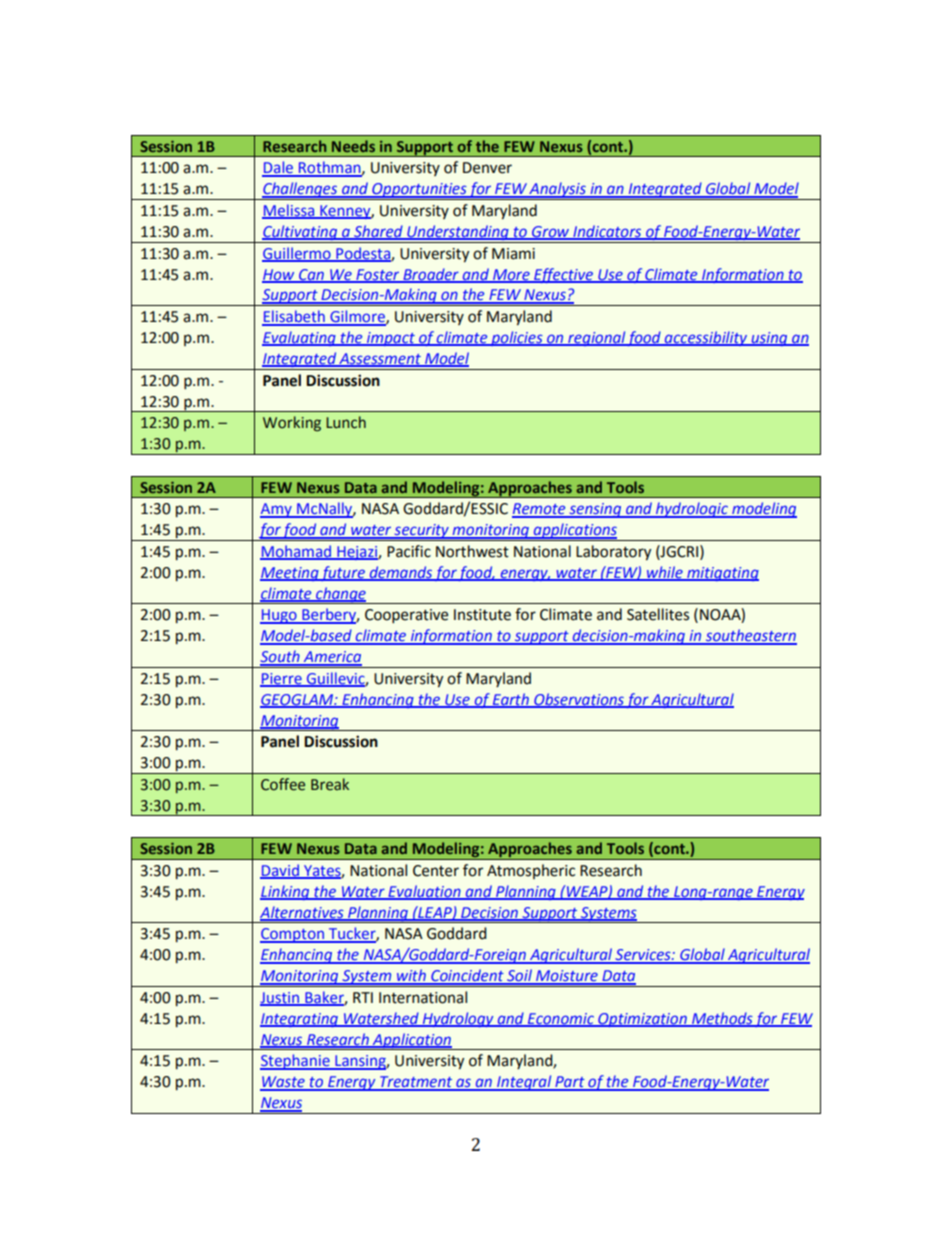 Image resolution: width=952 pixels, height=1233 pixels. I want to click on Denver, so click(487, 168).
